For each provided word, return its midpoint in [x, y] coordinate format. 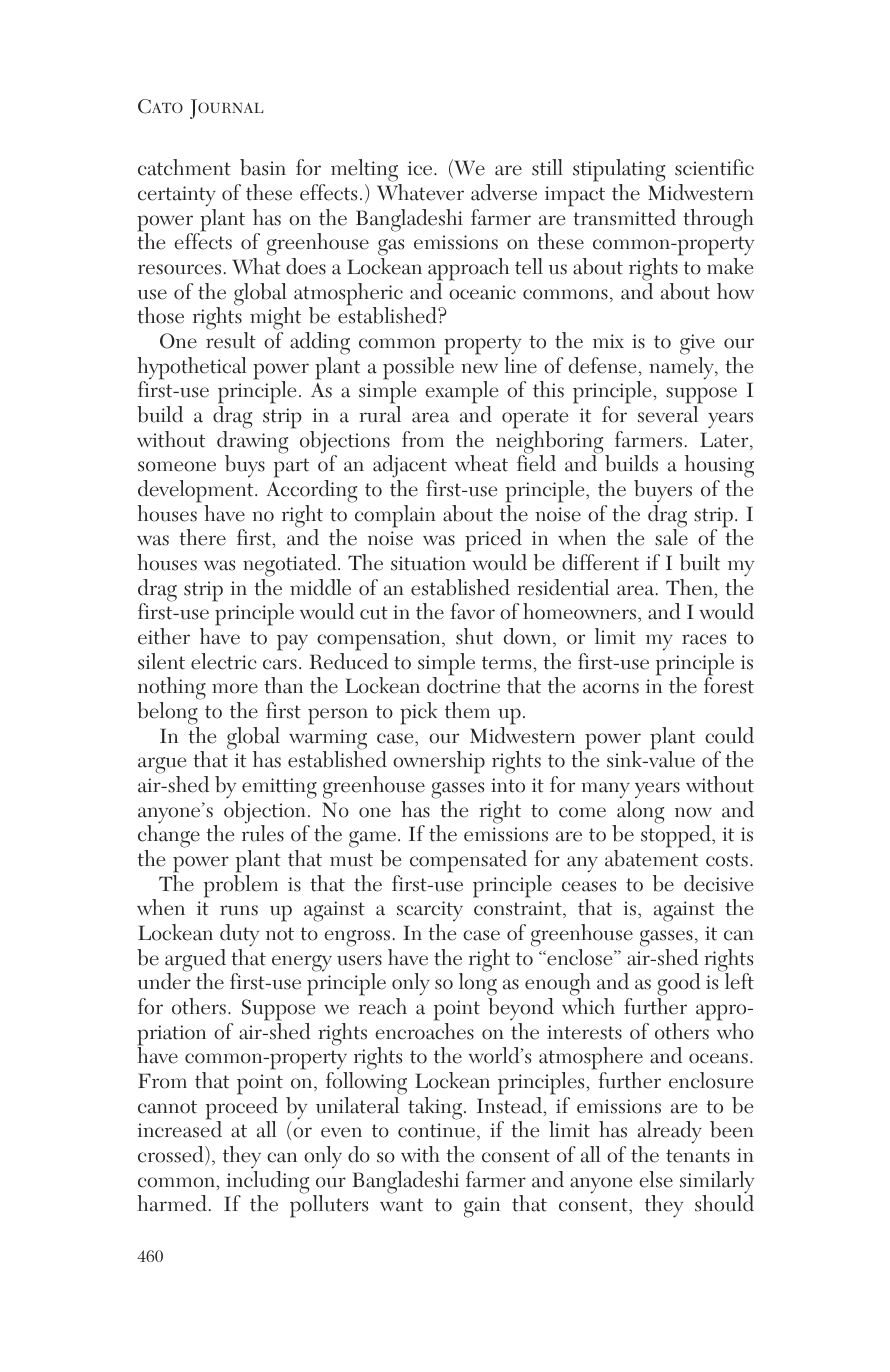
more [235, 688]
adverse [504, 192]
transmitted [624, 217]
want [401, 1205]
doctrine [463, 684]
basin [263, 167]
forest [729, 684]
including [268, 1183]
